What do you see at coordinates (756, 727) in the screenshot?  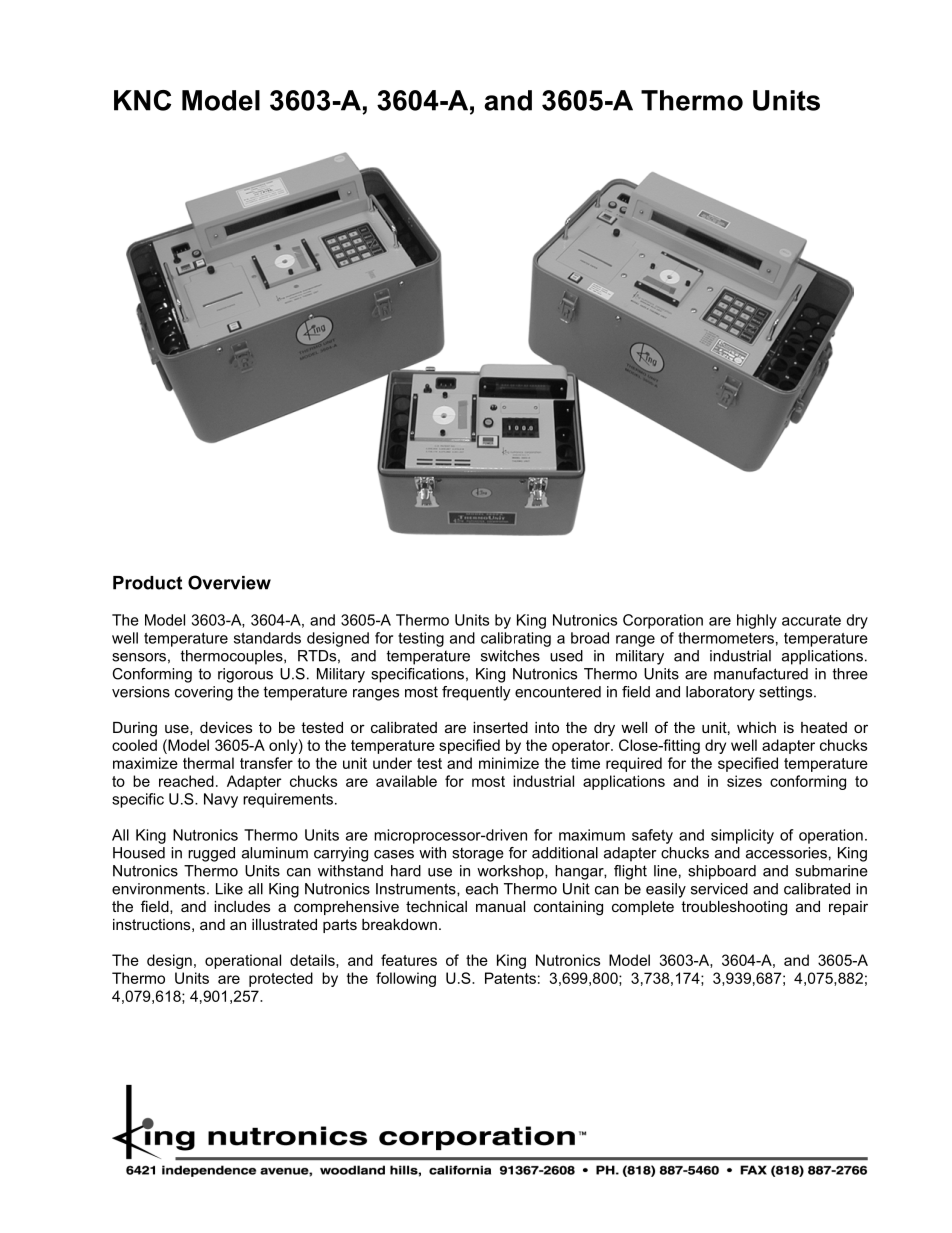 I see `which` at bounding box center [756, 727].
